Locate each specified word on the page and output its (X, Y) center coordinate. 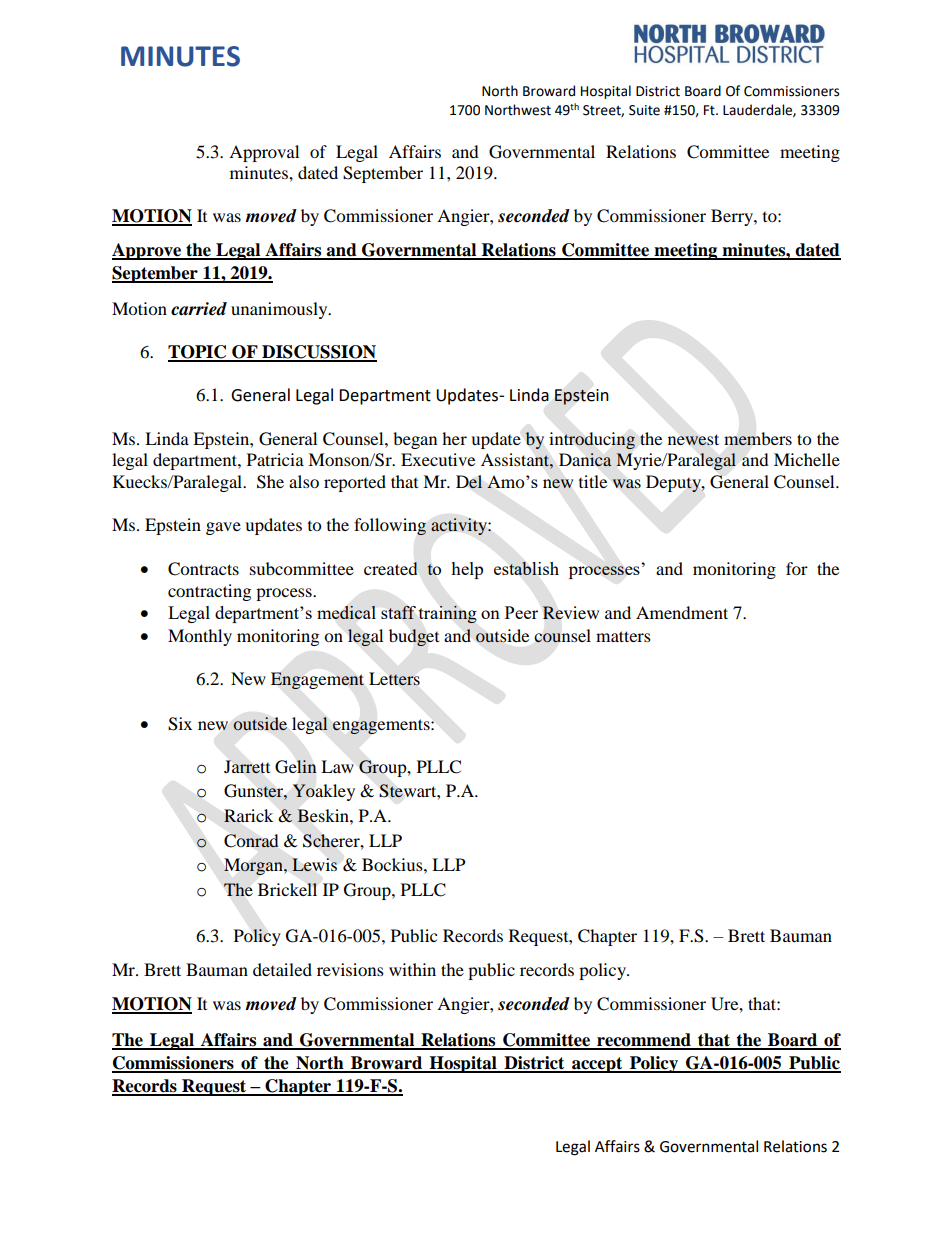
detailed (282, 969)
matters (623, 636)
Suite (644, 110)
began (415, 440)
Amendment (682, 612)
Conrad (251, 841)
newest (693, 440)
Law (337, 766)
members (758, 439)
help (467, 570)
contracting (209, 592)
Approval (264, 153)
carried (199, 309)
